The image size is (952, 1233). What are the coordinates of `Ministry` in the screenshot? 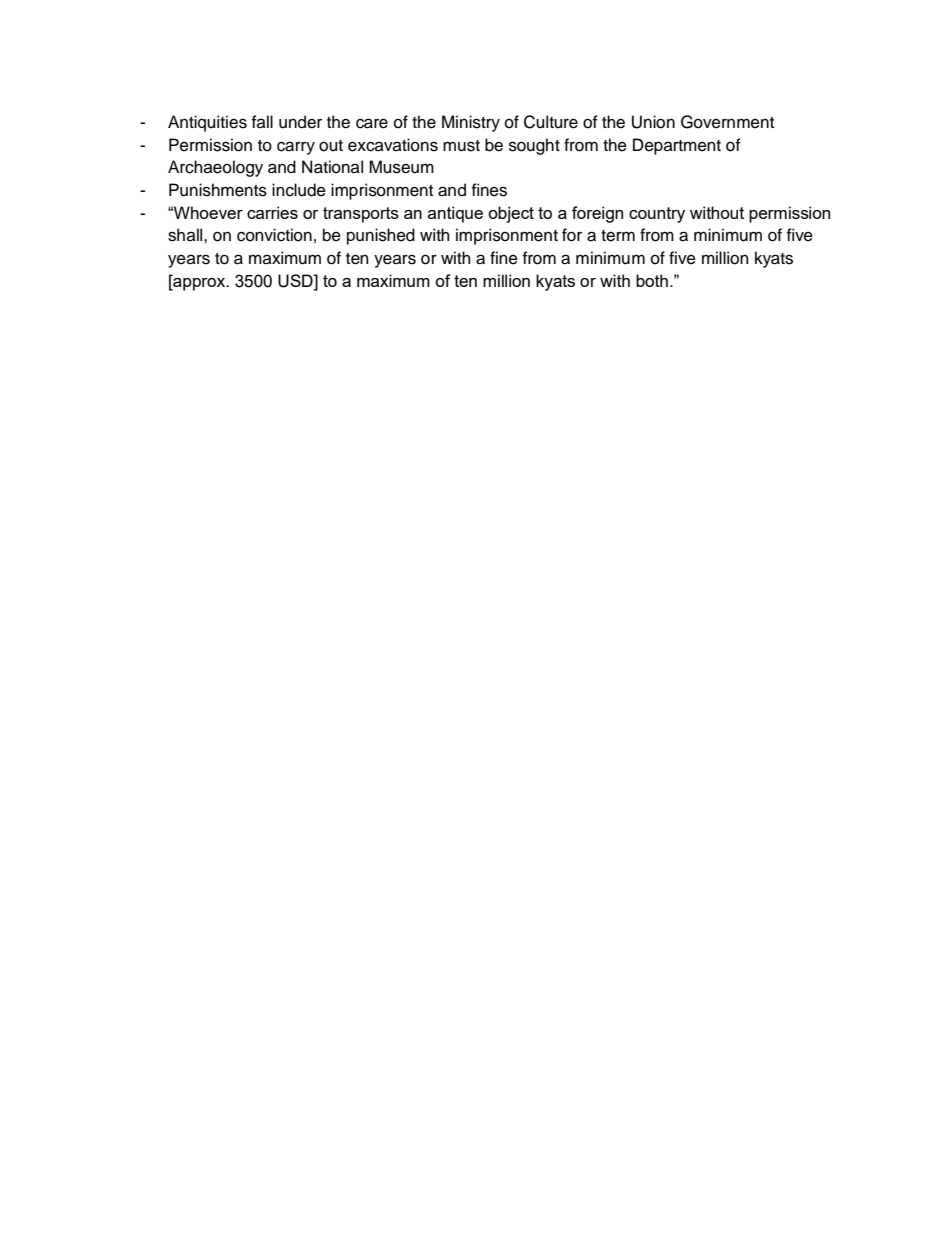 It's located at (471, 123).
